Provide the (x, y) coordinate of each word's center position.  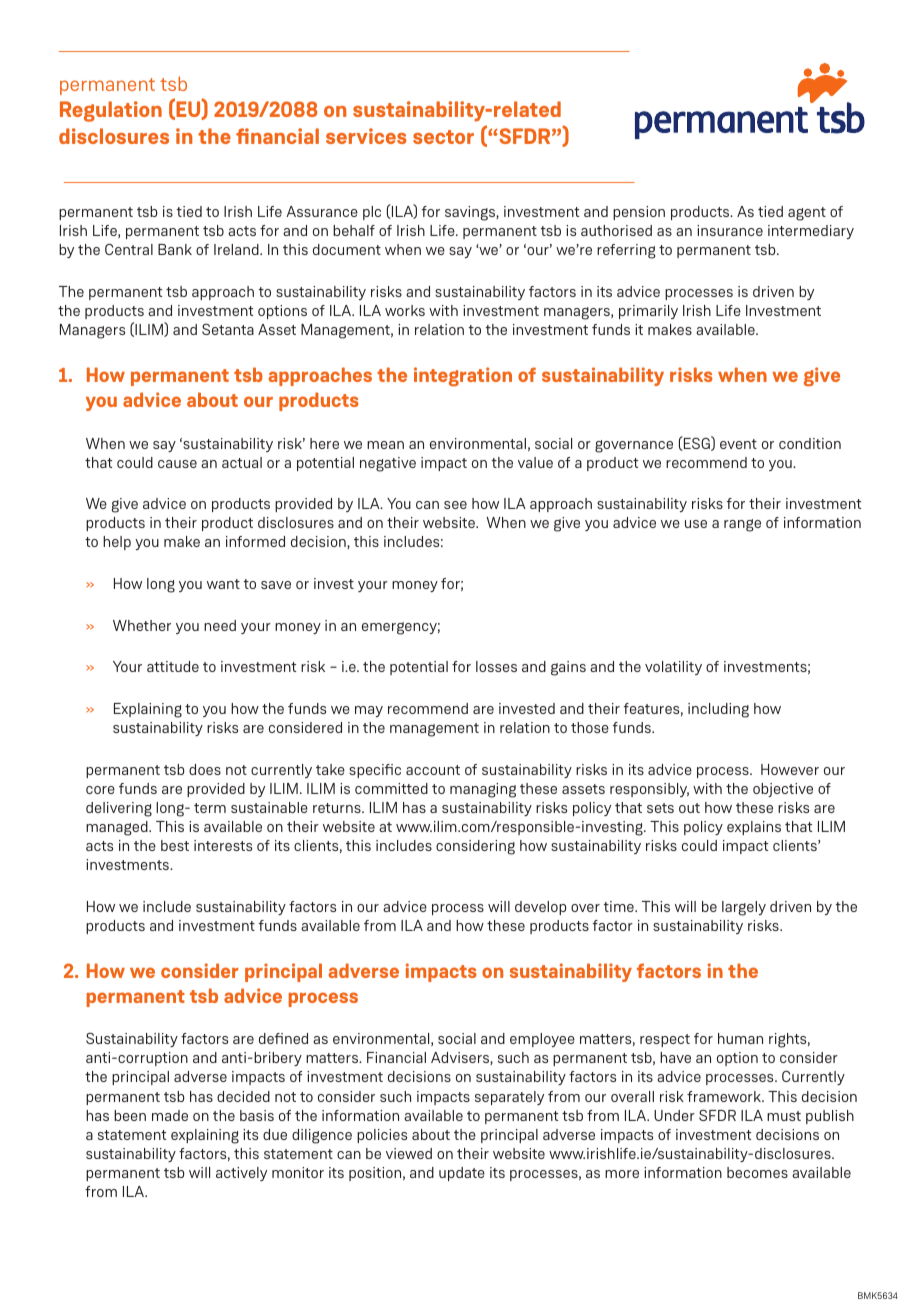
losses (496, 666)
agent (807, 214)
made (170, 1115)
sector (443, 137)
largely (744, 908)
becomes (757, 1172)
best (175, 845)
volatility (673, 668)
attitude (173, 666)
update (462, 1174)
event (738, 444)
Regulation (111, 111)
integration (463, 376)
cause (177, 464)
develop (540, 908)
